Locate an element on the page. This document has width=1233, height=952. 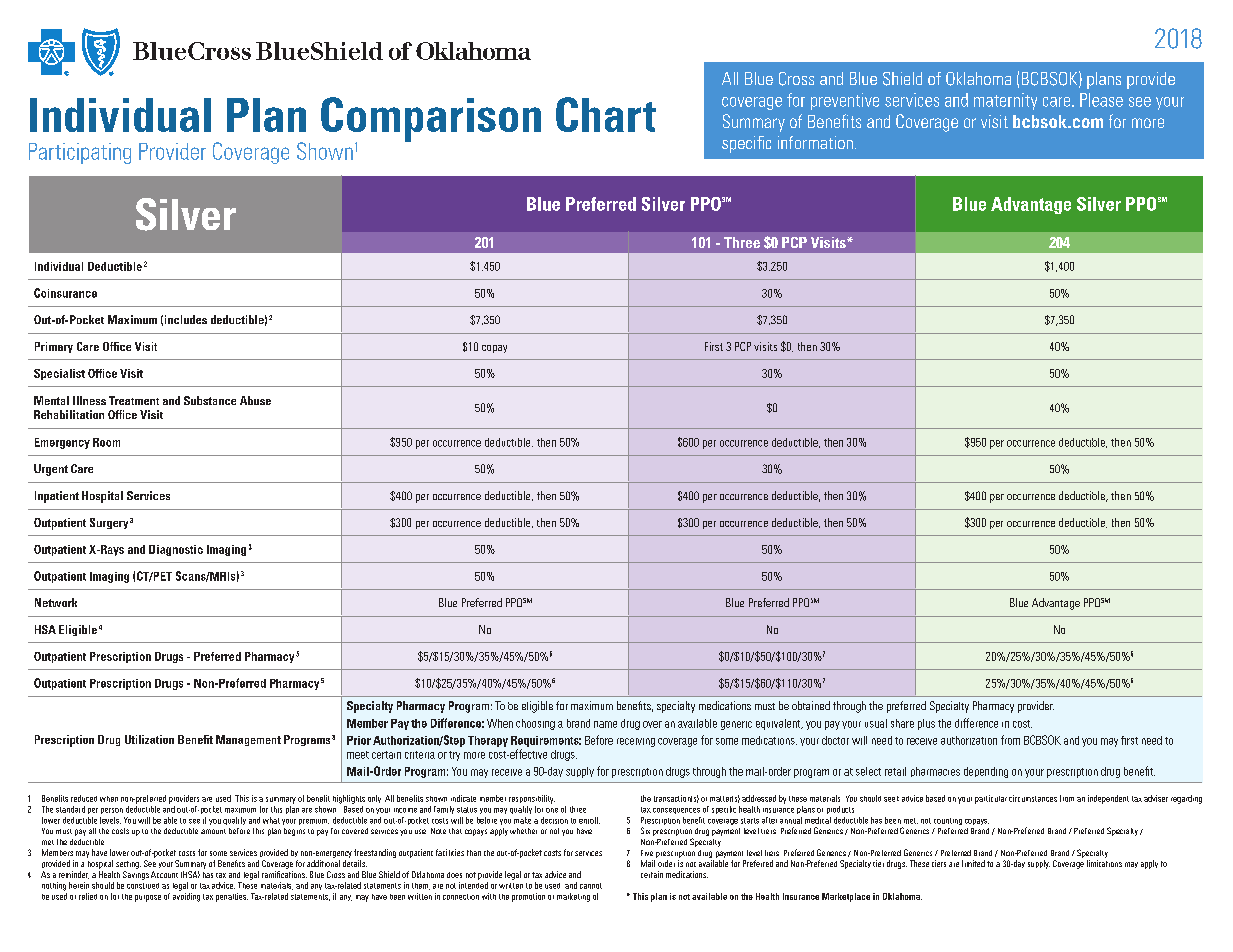
information is located at coordinates (815, 142).
